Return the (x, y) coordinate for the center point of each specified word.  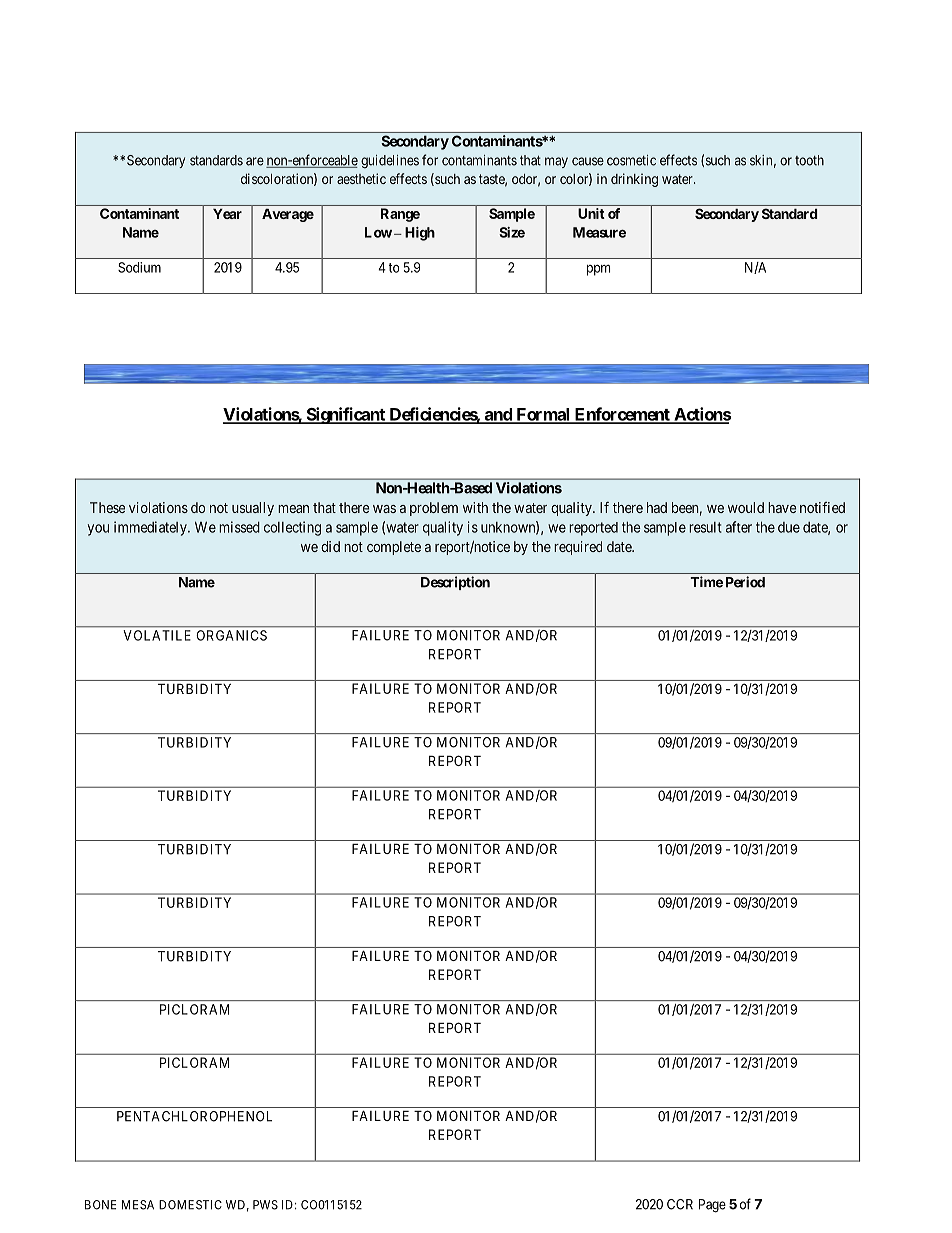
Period (745, 582)
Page (712, 1206)
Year (227, 214)
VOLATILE (157, 635)
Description (455, 583)
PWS (265, 1205)
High (420, 234)
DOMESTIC (190, 1205)
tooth (809, 160)
